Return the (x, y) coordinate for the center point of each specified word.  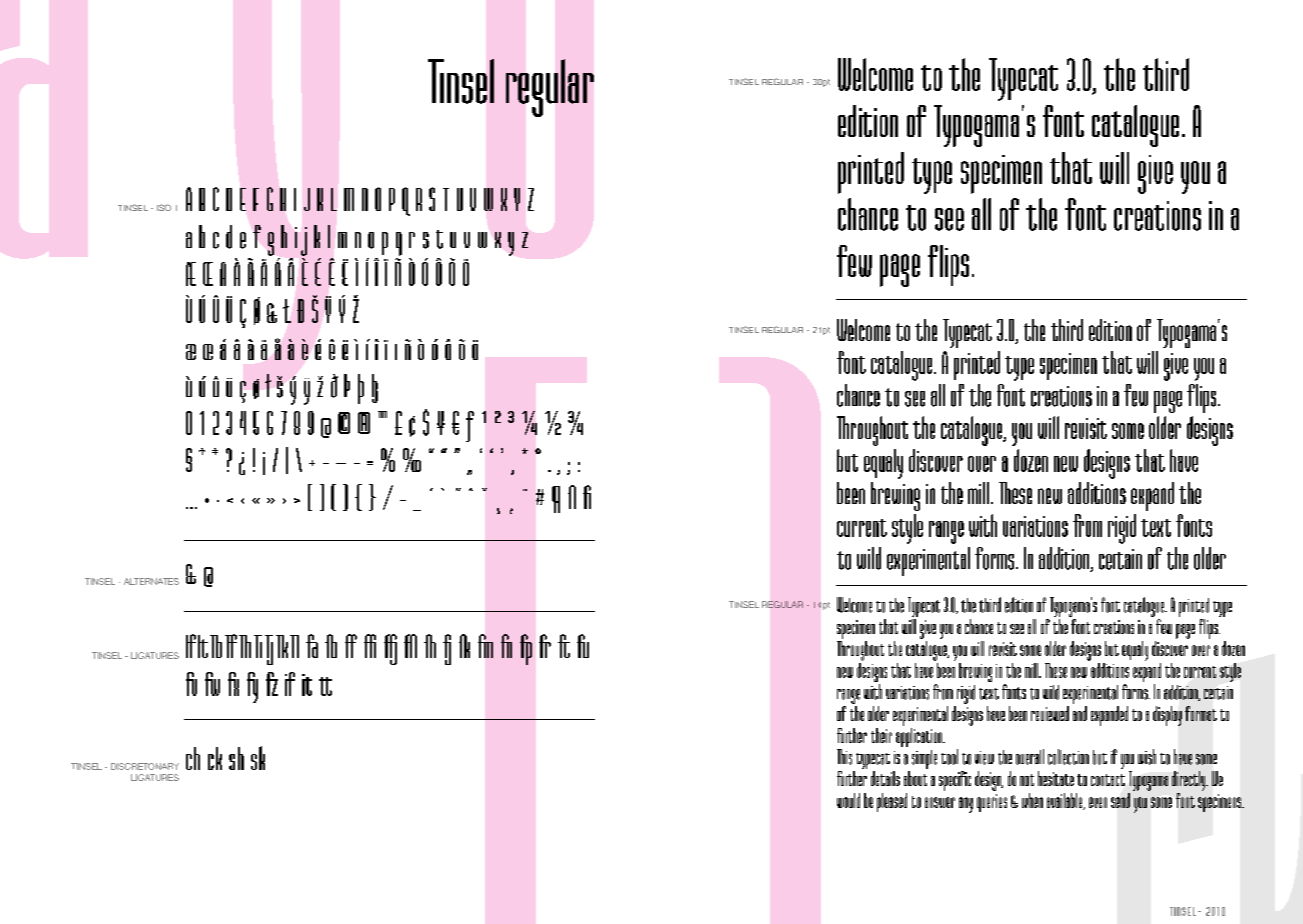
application (920, 736)
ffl (410, 646)
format (1201, 713)
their (881, 735)
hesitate (1056, 778)
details (885, 778)
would (848, 800)
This (844, 757)
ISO (164, 207)
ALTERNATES (151, 581)
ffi (370, 646)
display (1167, 716)
